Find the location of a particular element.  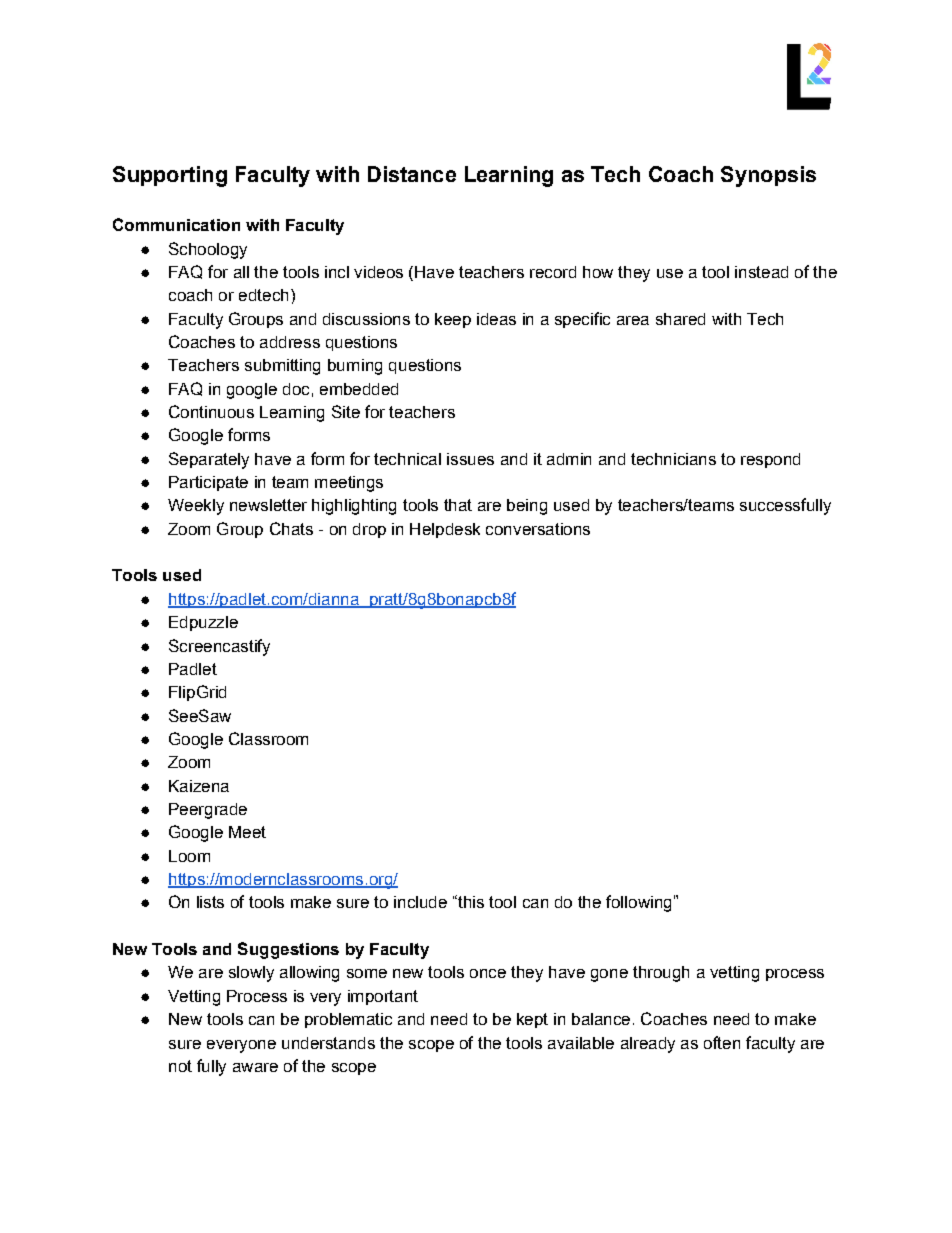

kept is located at coordinates (532, 1020).
